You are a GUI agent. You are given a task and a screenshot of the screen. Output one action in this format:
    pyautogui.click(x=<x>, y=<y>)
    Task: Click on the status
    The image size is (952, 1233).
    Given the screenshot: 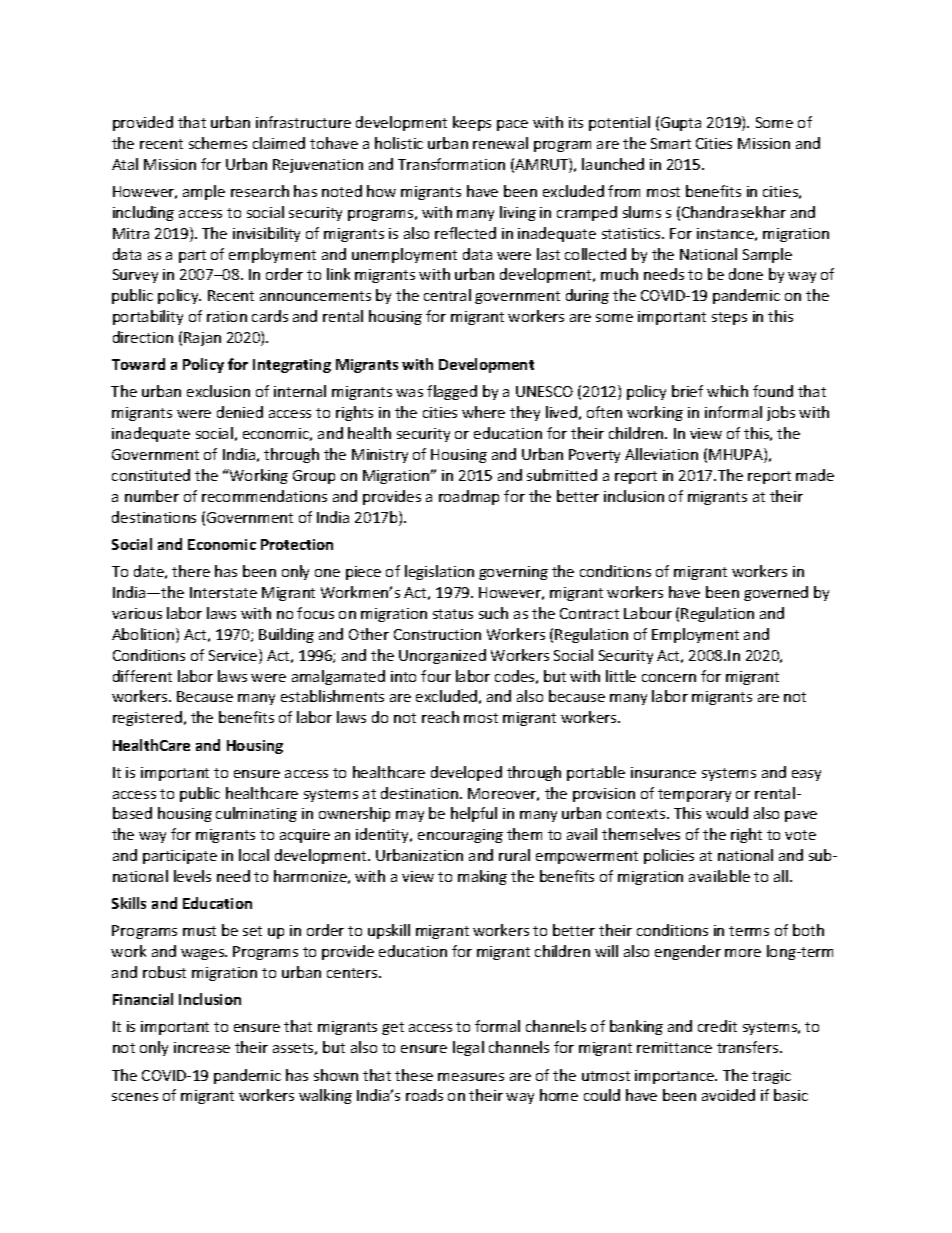 What is the action you would take?
    pyautogui.click(x=453, y=614)
